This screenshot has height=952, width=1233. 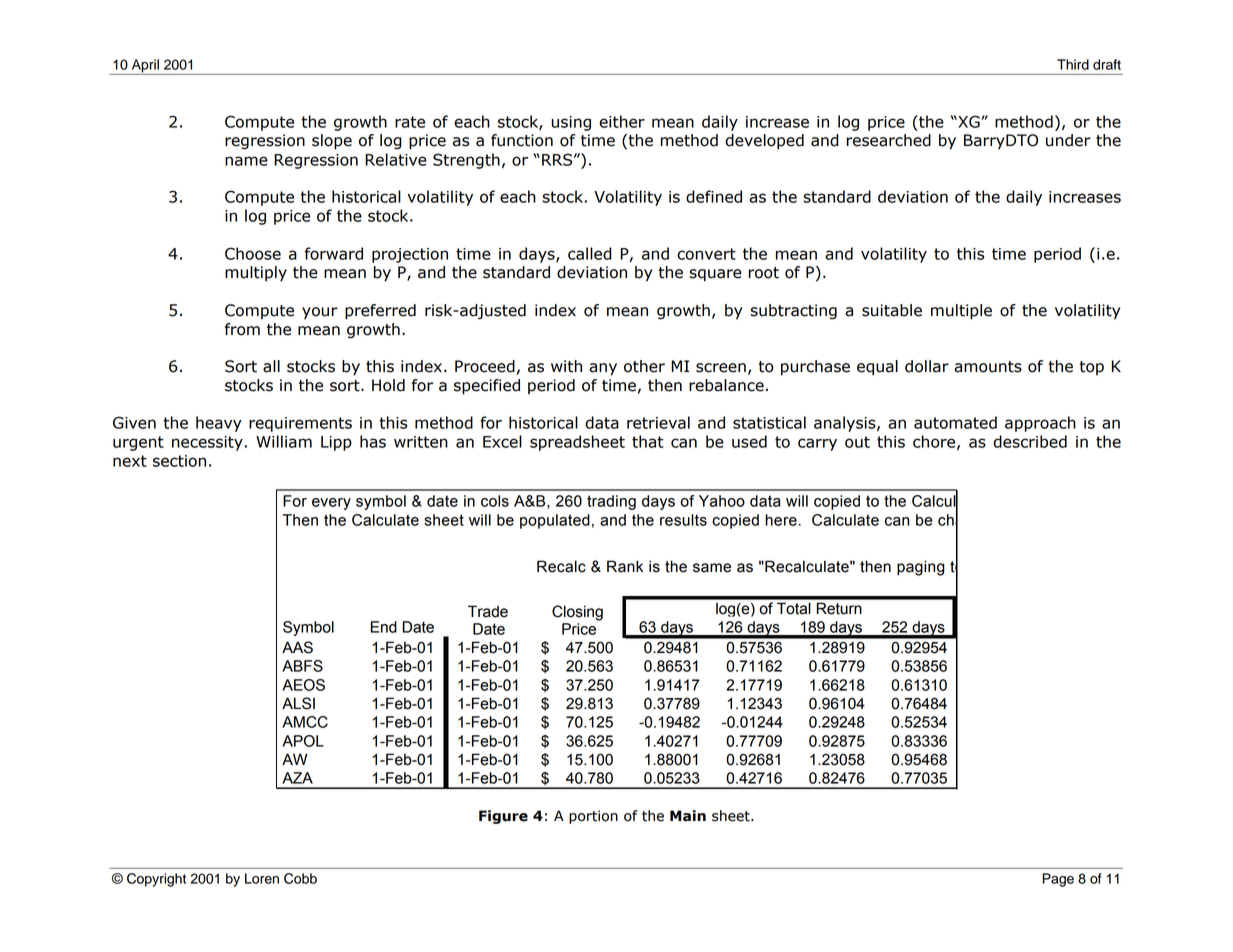 What do you see at coordinates (179, 461) in the screenshot?
I see `section` at bounding box center [179, 461].
